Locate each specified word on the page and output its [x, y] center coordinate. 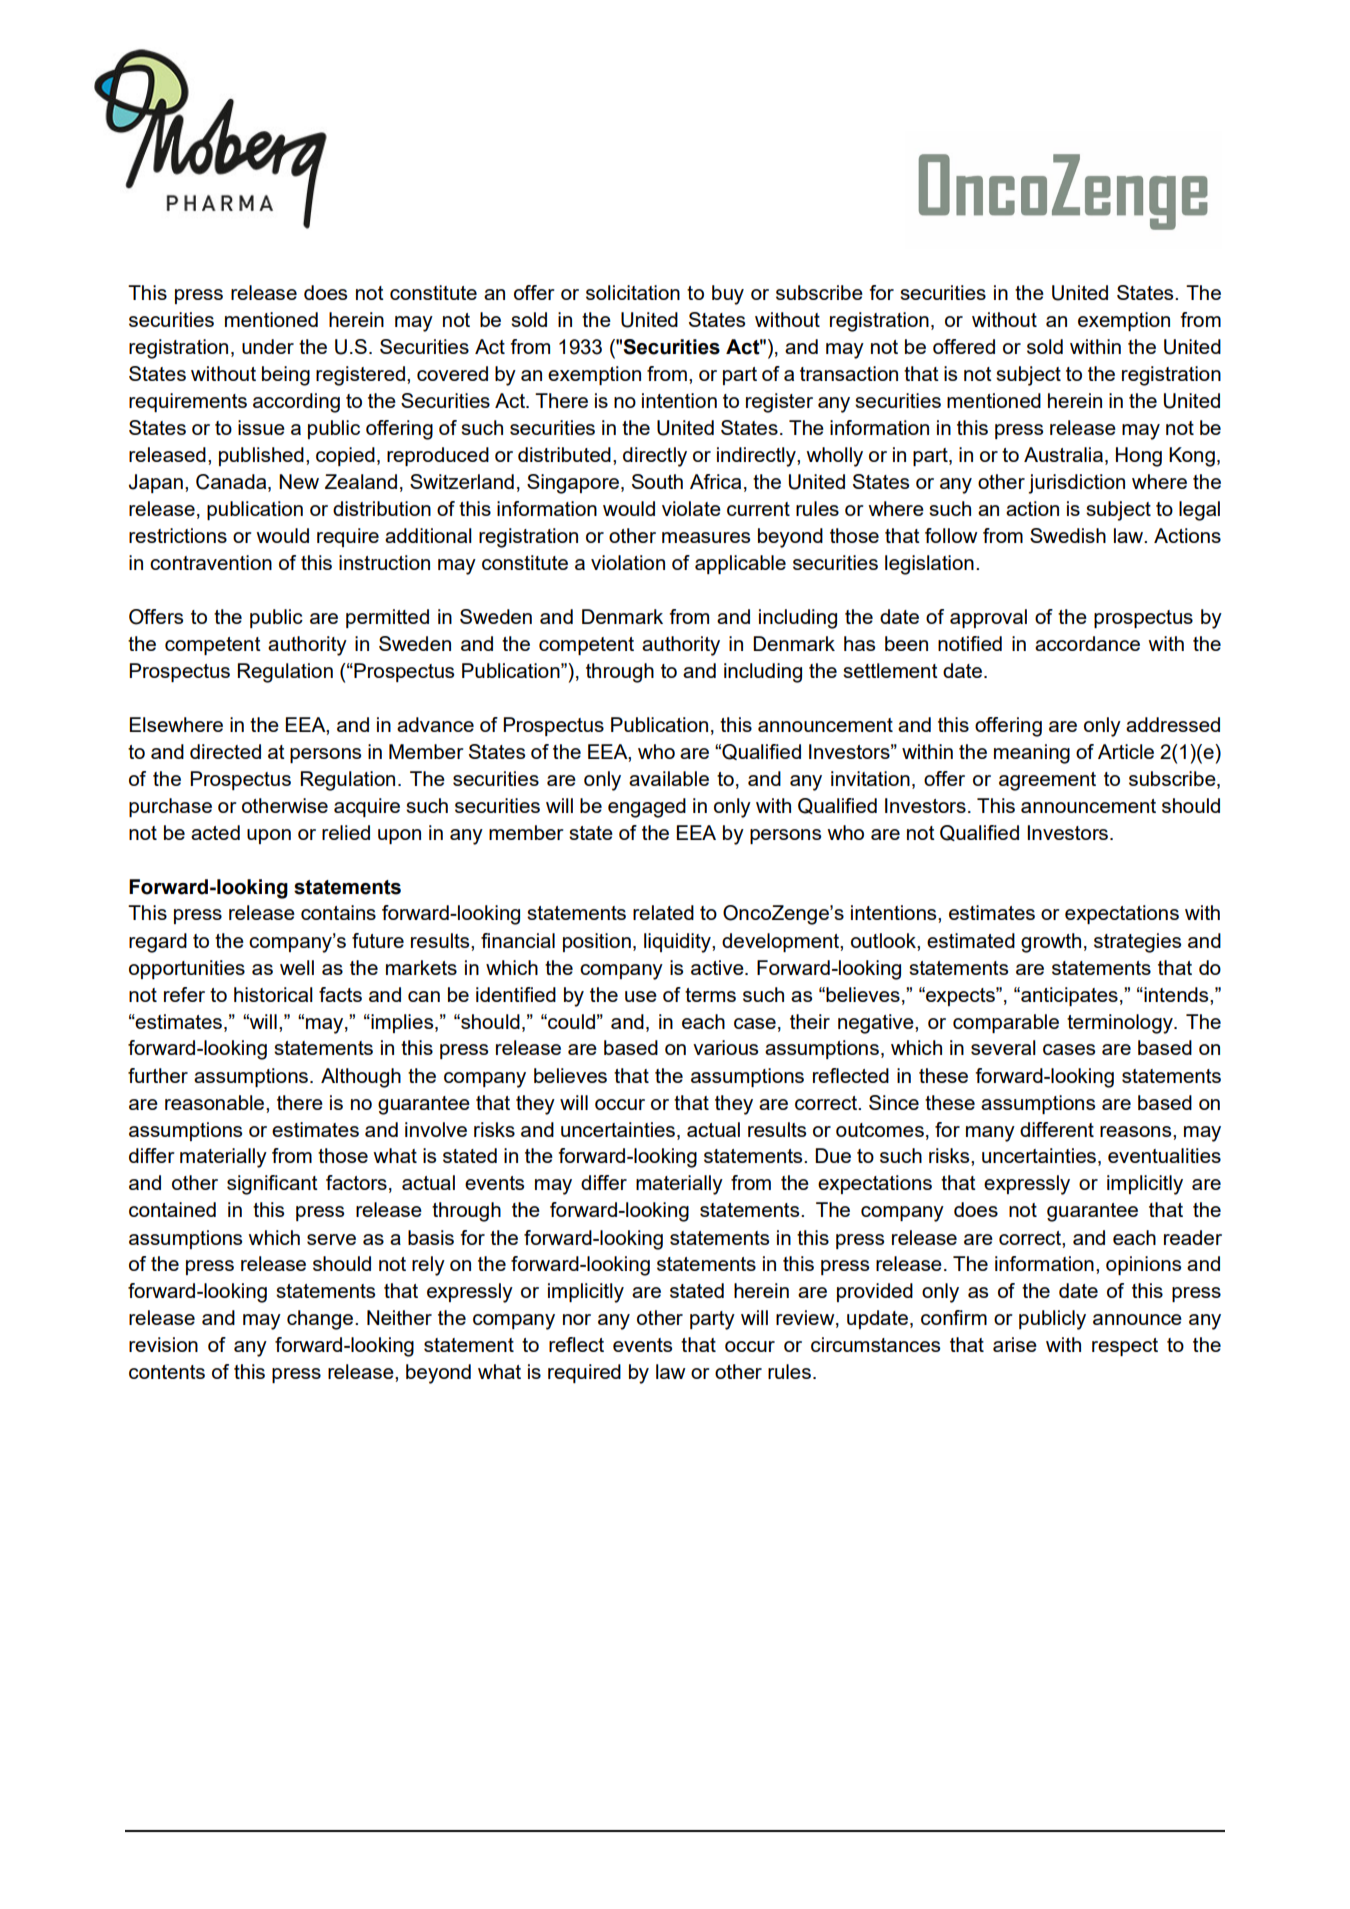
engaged [647, 808]
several [1003, 1047]
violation [628, 562]
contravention [211, 562]
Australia [1065, 454]
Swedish [1068, 535]
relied [346, 832]
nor [577, 1319]
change [321, 1320]
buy [728, 295]
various [725, 1047]
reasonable [216, 1102]
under [268, 346]
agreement [1047, 781]
